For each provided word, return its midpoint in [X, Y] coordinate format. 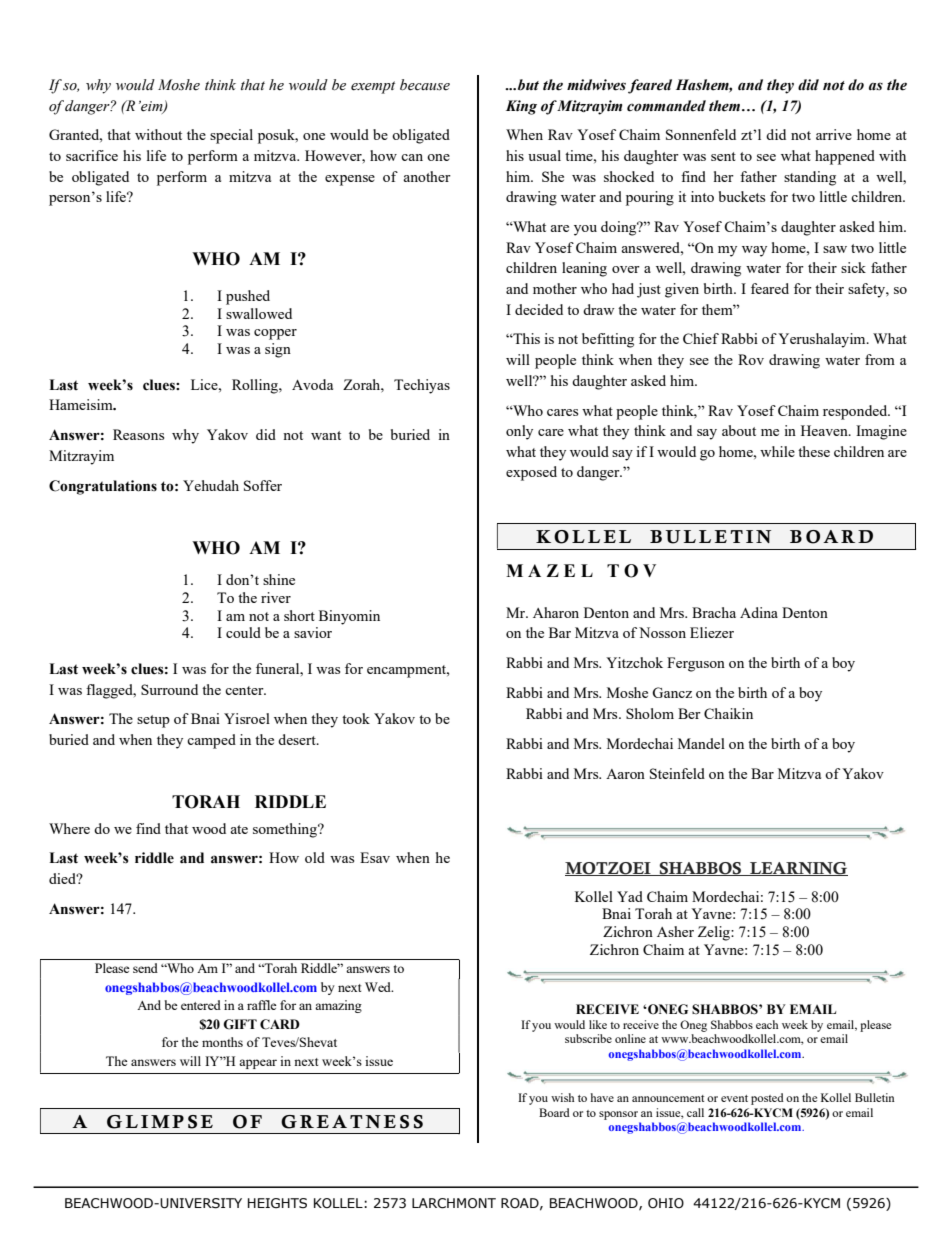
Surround [169, 689]
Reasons [138, 434]
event [734, 1098]
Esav [375, 857]
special [231, 136]
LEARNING [798, 869]
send [145, 968]
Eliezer [712, 632]
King [521, 107]
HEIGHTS [277, 1203]
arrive [834, 134]
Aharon [556, 612]
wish [562, 1097]
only [519, 432]
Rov [751, 359]
